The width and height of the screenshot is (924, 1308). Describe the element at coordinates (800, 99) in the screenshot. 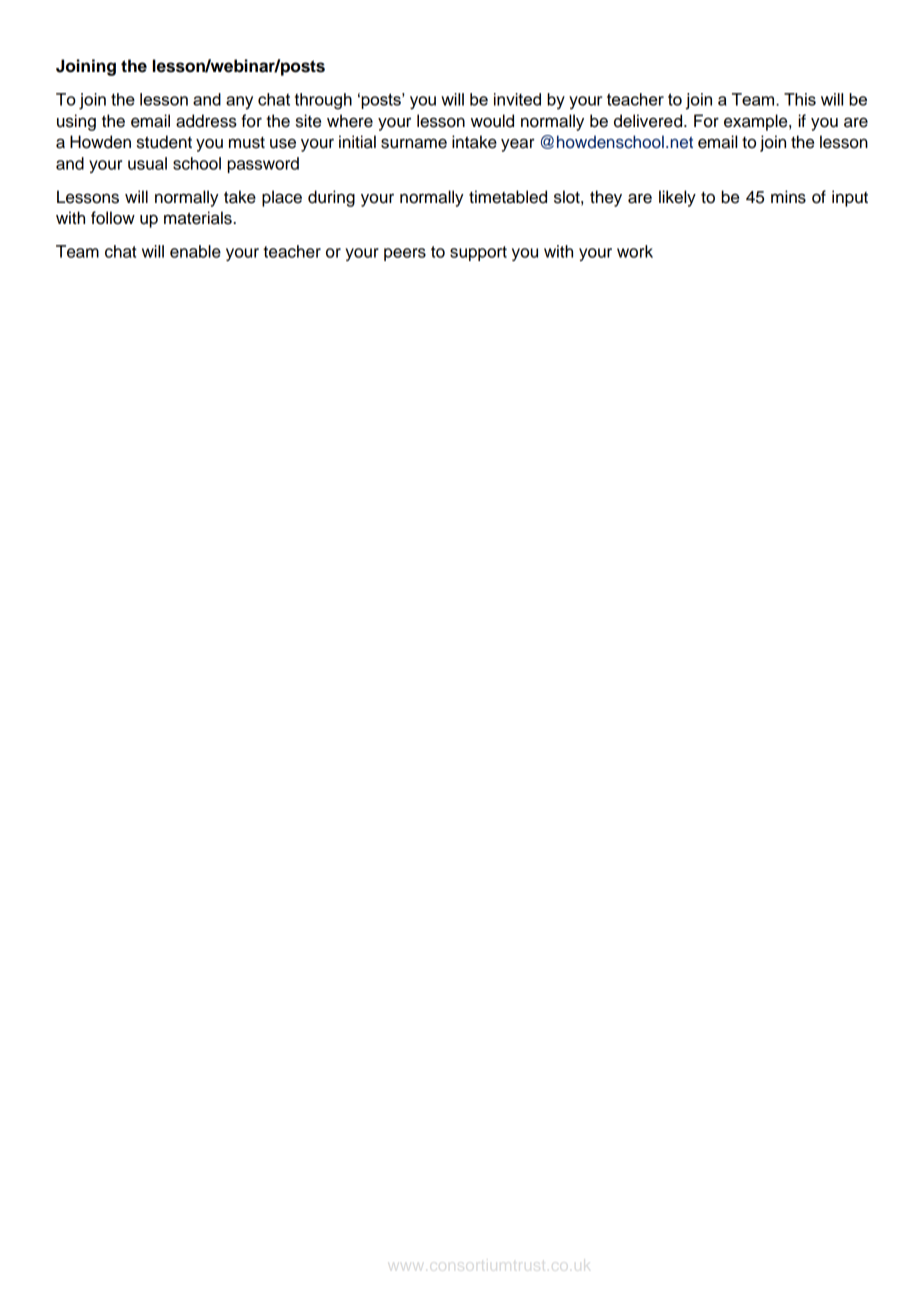

I see `This` at that location.
